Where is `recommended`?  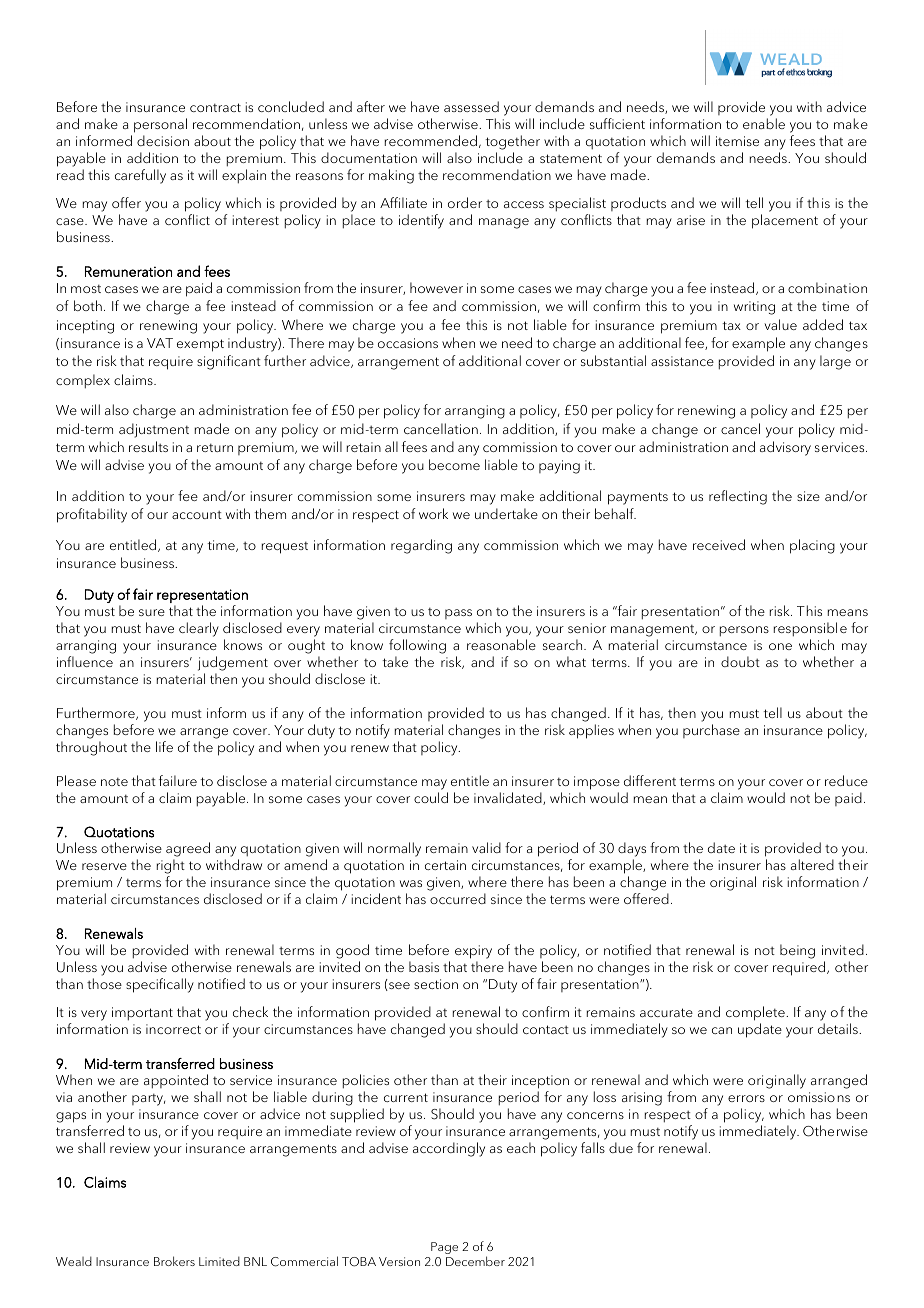
recommended is located at coordinates (430, 140).
